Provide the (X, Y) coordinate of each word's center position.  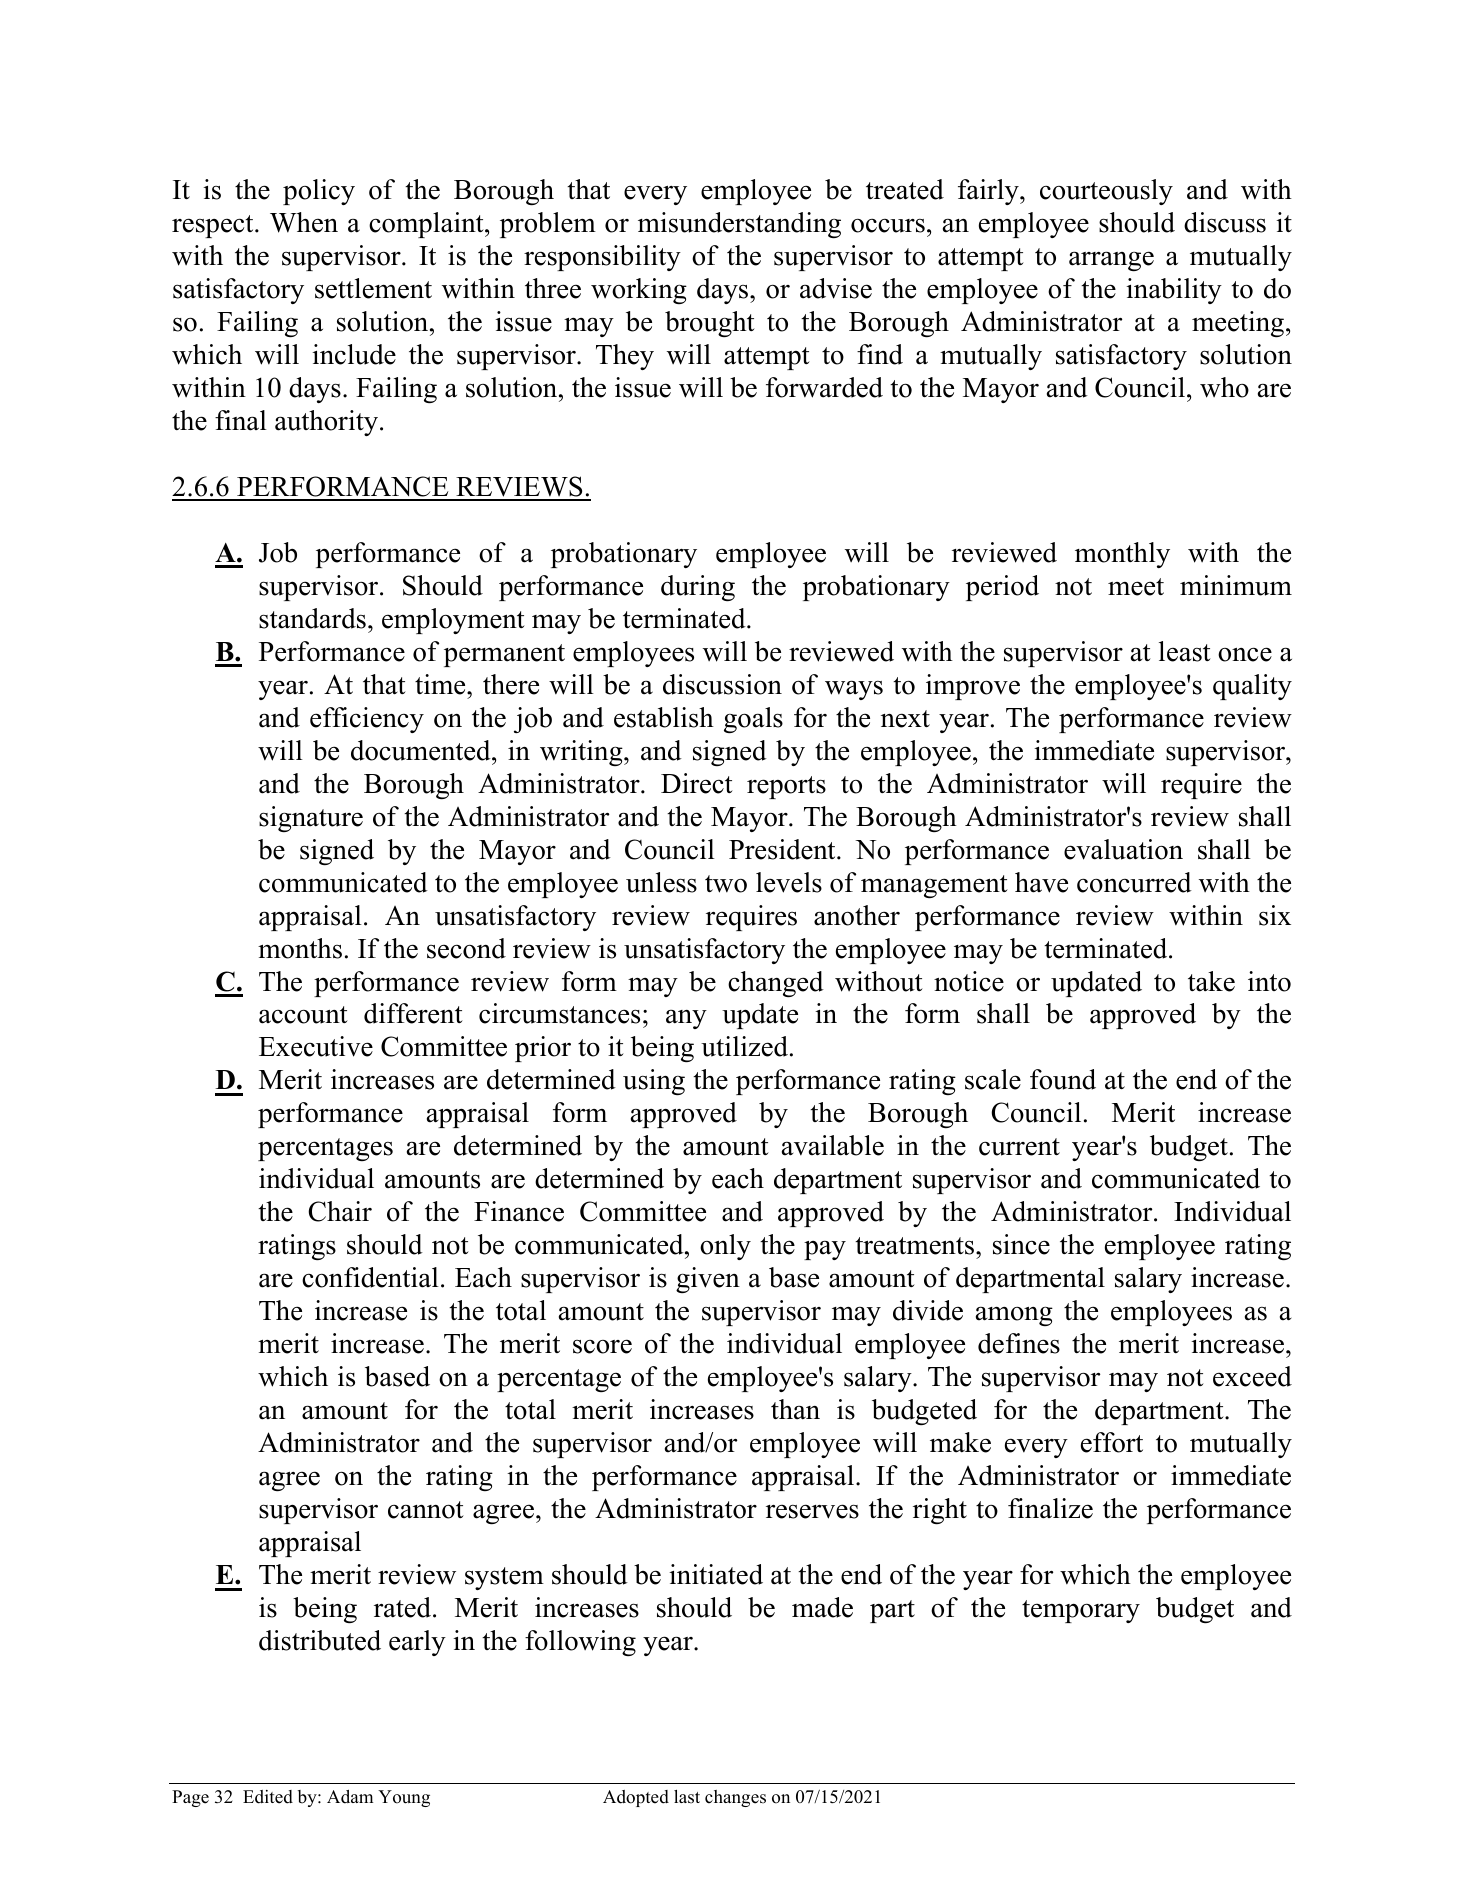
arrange (1111, 261)
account (303, 1015)
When (304, 222)
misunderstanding (739, 225)
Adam (350, 1797)
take (1211, 981)
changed (776, 984)
